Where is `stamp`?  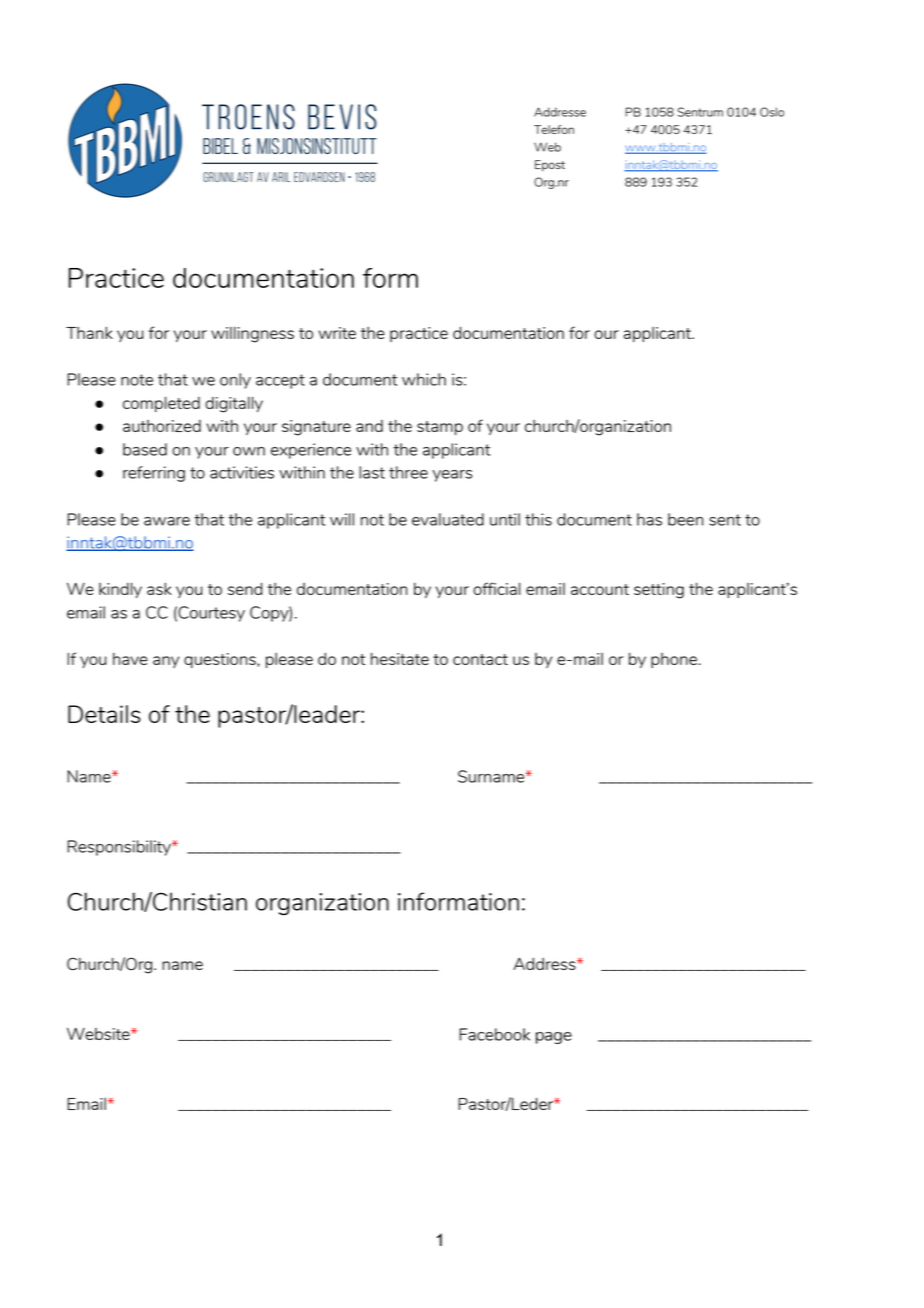 stamp is located at coordinates (440, 428).
